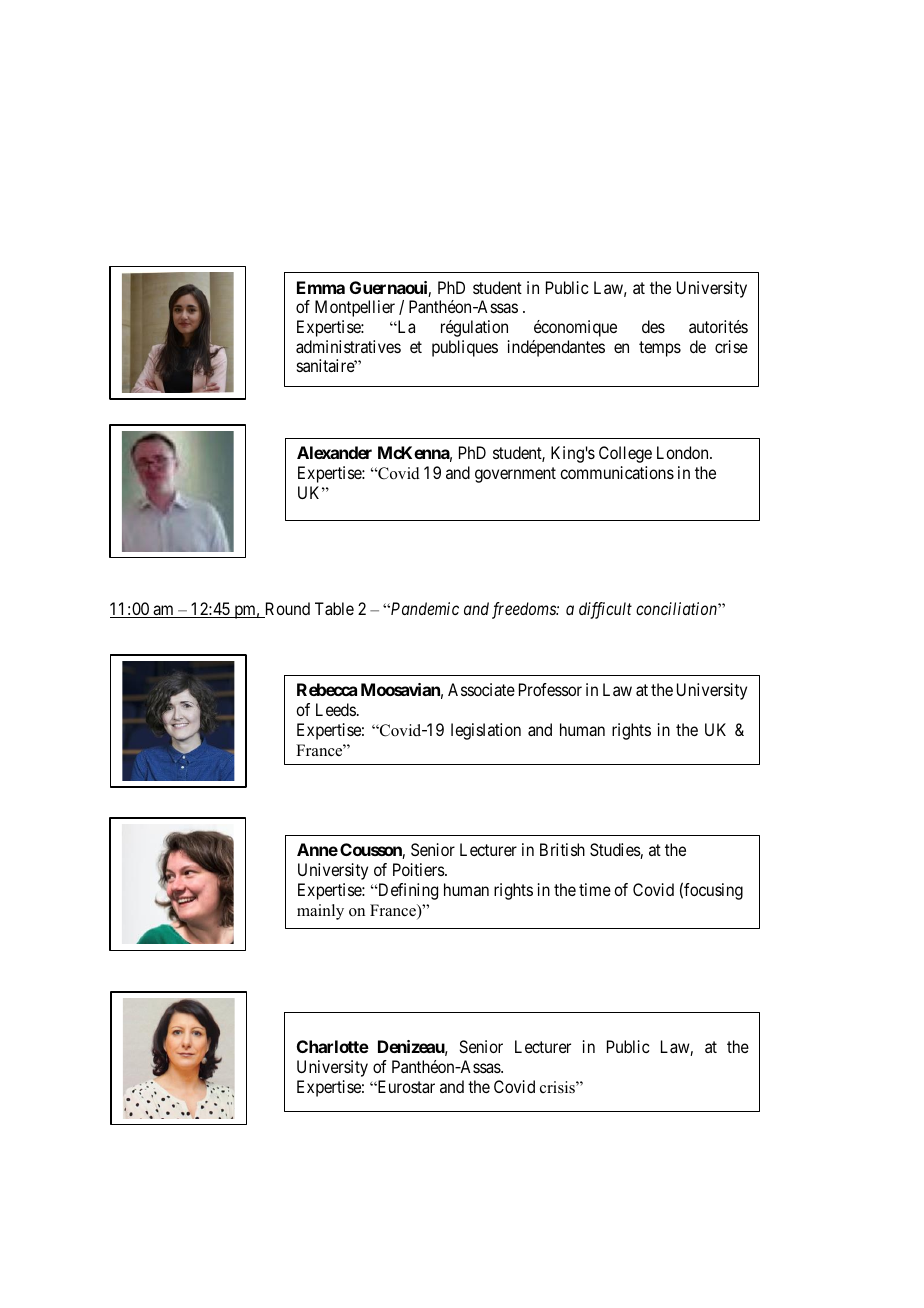 The height and width of the screenshot is (1308, 924). I want to click on Emma, so click(321, 287).
